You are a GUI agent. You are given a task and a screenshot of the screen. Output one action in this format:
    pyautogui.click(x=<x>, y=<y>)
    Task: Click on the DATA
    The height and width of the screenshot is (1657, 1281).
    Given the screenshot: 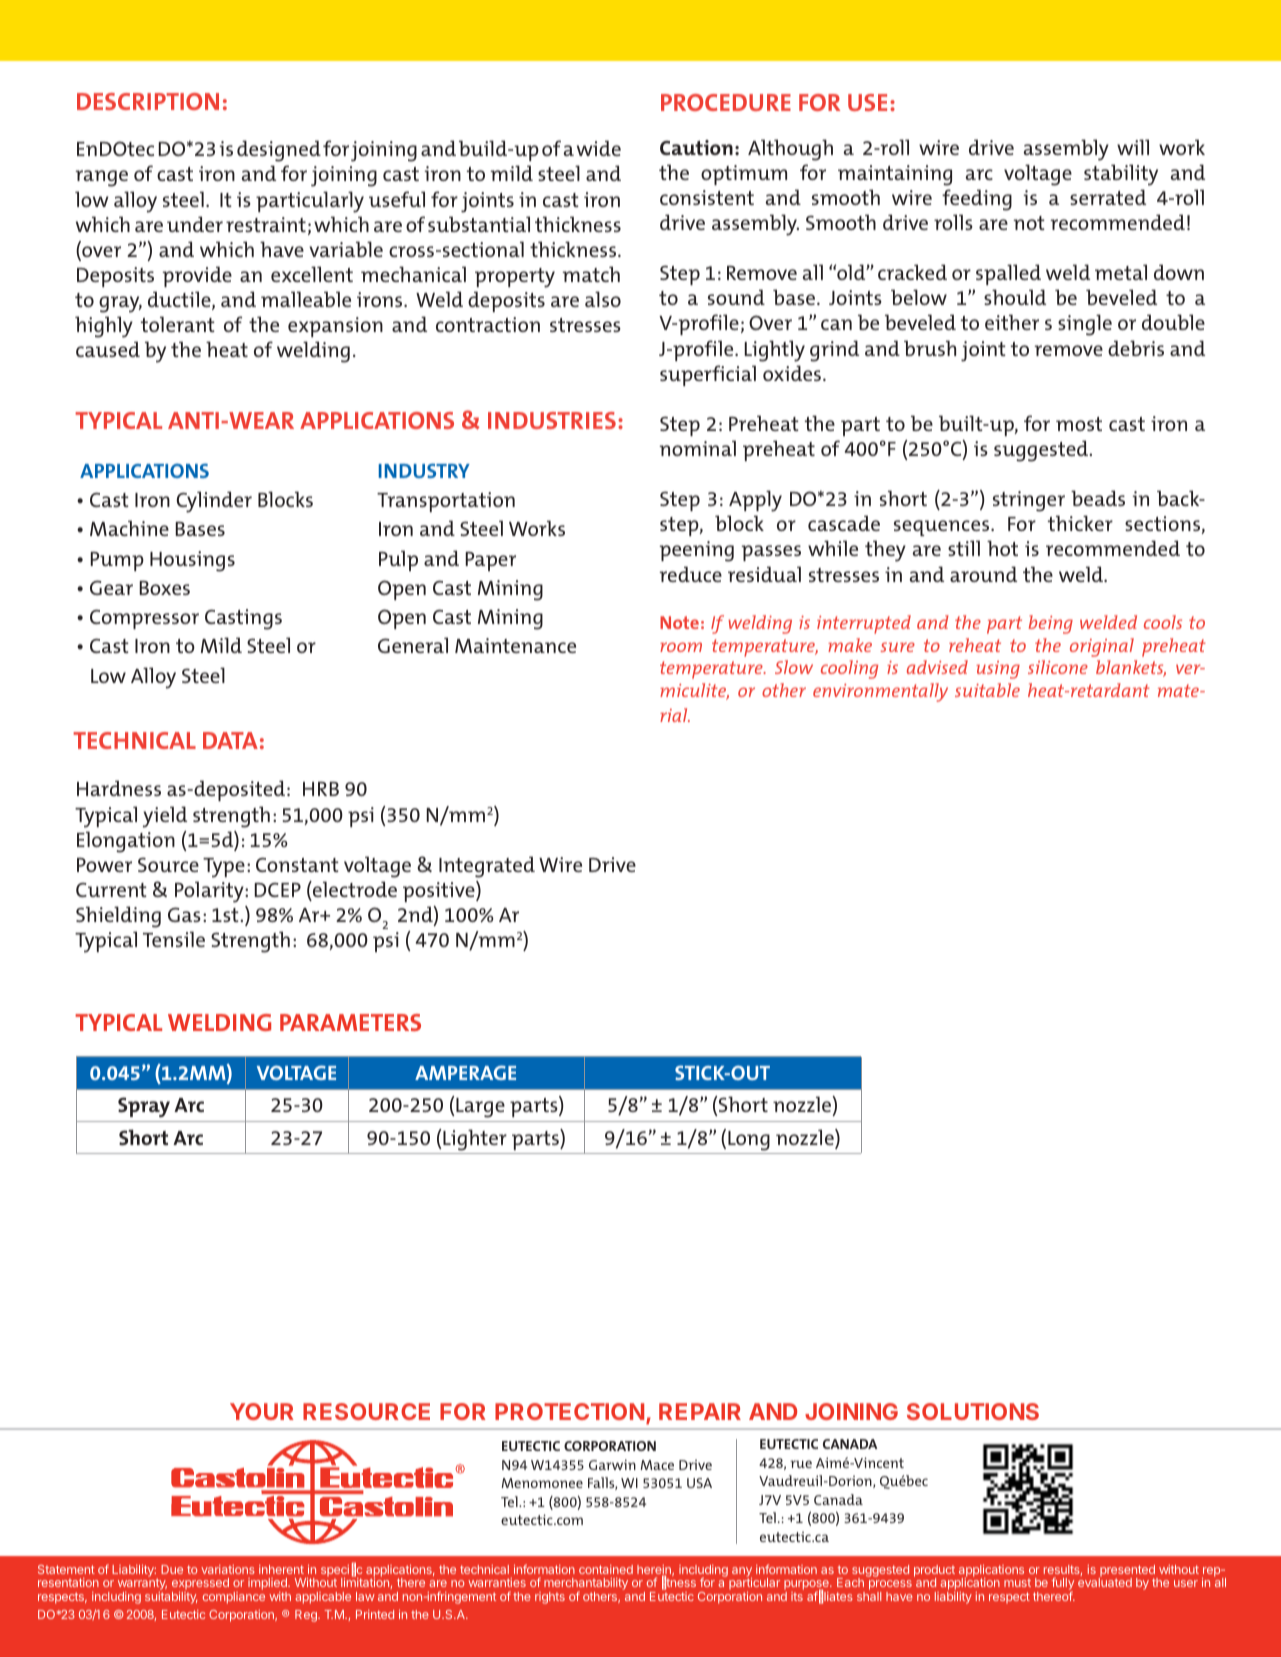 What is the action you would take?
    pyautogui.click(x=230, y=740)
